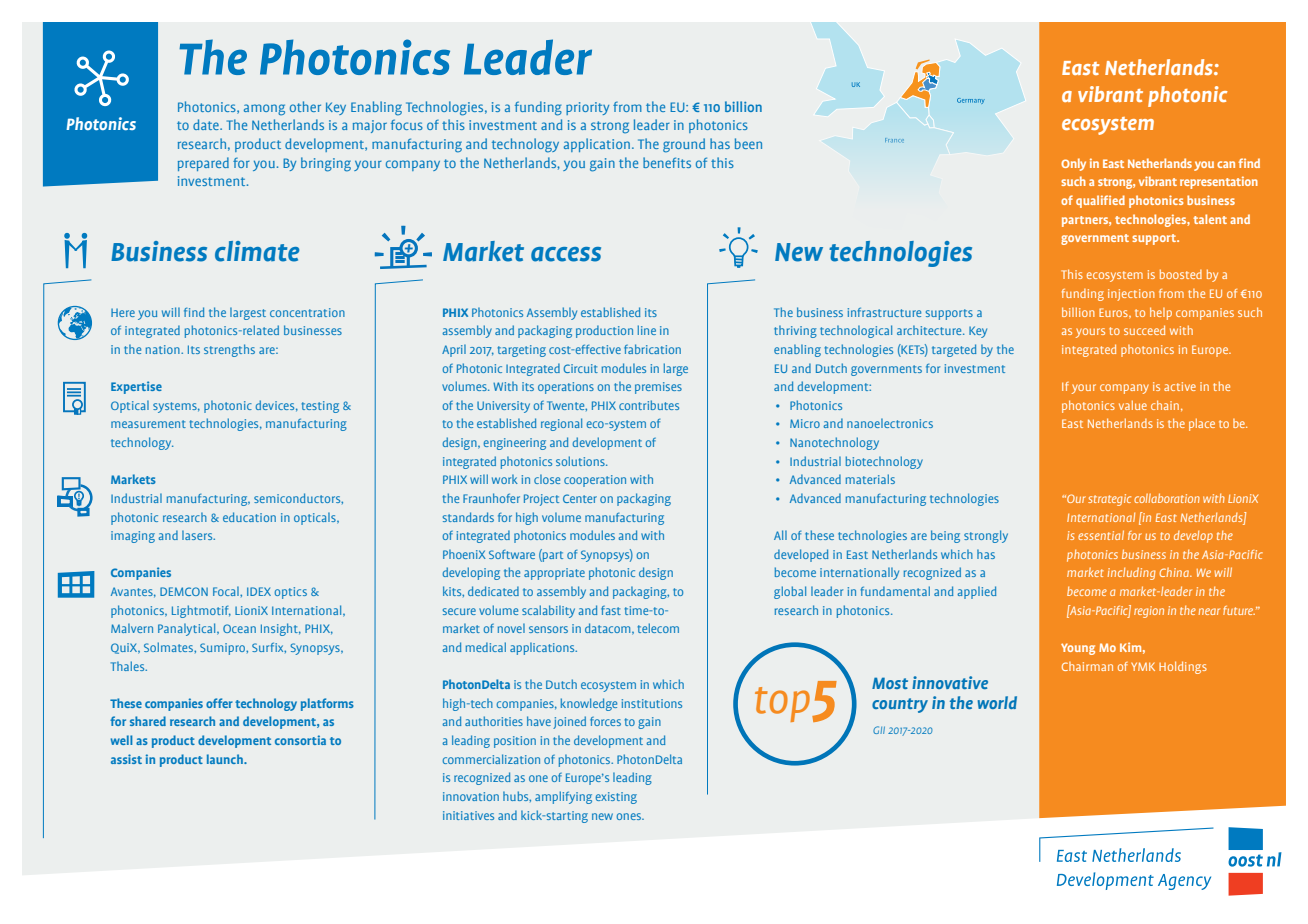  Describe the element at coordinates (148, 424) in the page. I see `measurement` at that location.
